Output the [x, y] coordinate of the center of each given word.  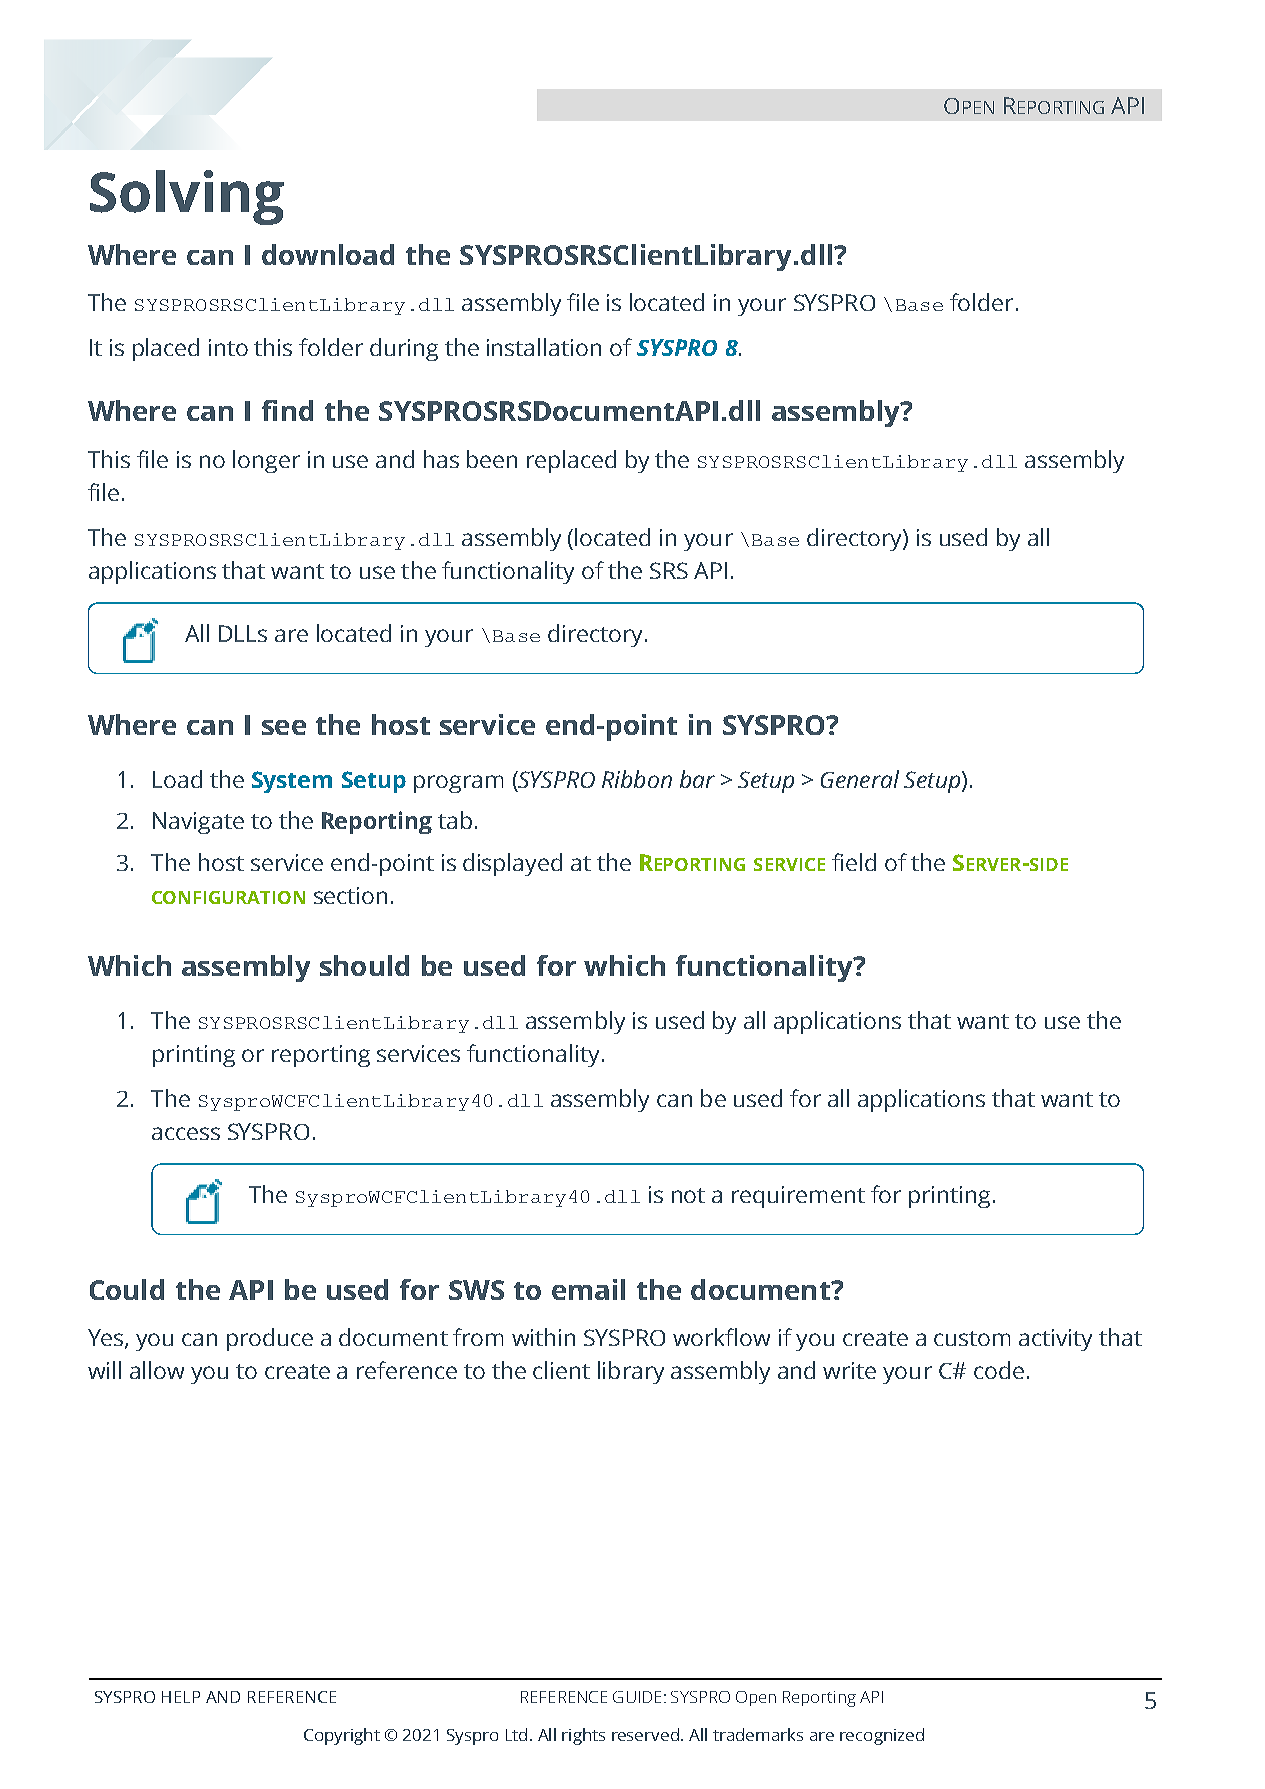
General [860, 779]
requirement [798, 1197]
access [186, 1133]
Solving [187, 197]
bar [697, 779]
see [284, 727]
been [492, 459]
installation [544, 347]
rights [583, 1736]
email [588, 1289]
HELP [181, 1697]
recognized [882, 1736]
